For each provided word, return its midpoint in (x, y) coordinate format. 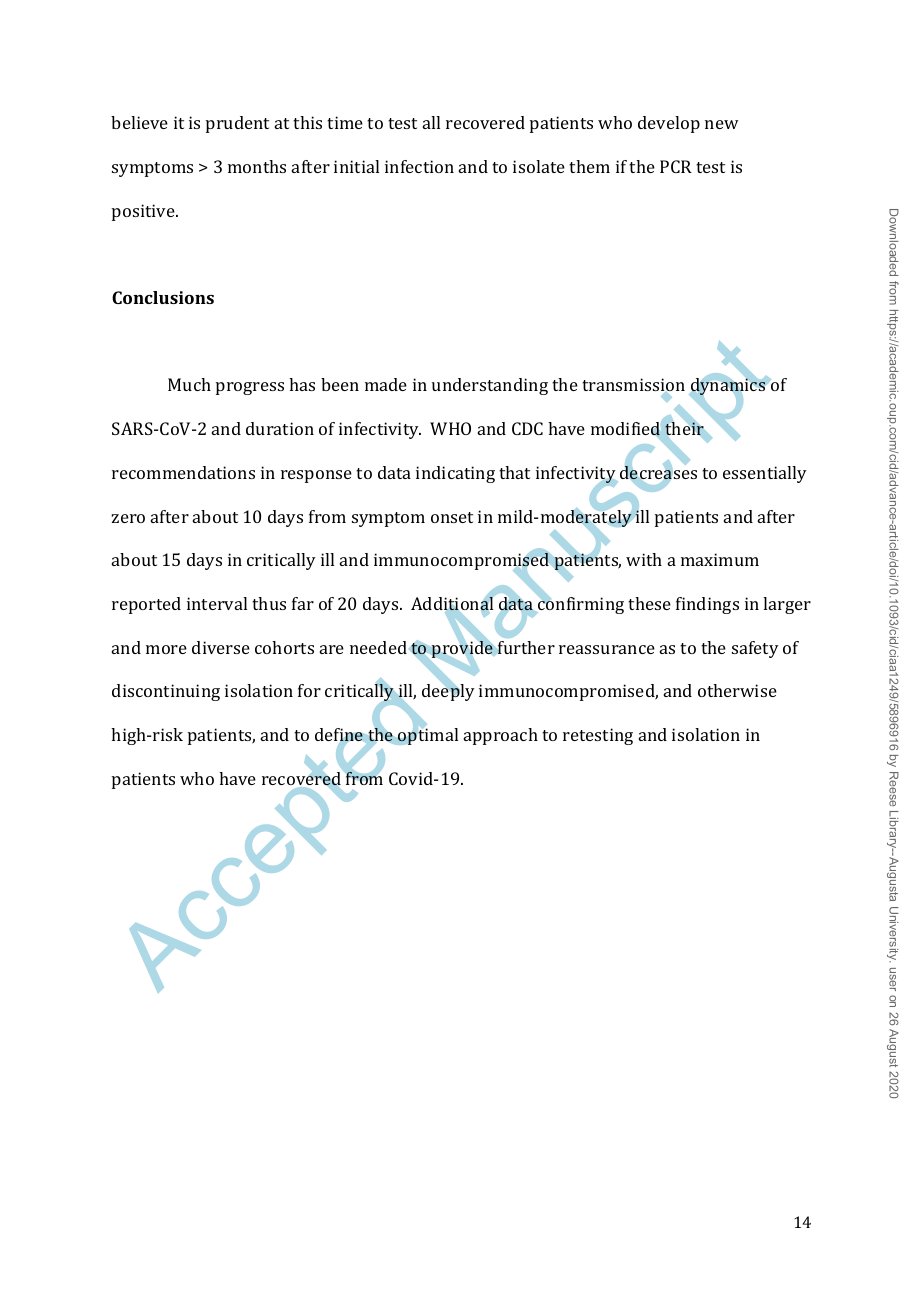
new (721, 124)
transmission (633, 386)
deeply (448, 691)
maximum (720, 559)
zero (128, 518)
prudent (237, 124)
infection (419, 166)
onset (452, 517)
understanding (490, 386)
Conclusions (163, 297)
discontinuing (166, 692)
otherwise (737, 690)
